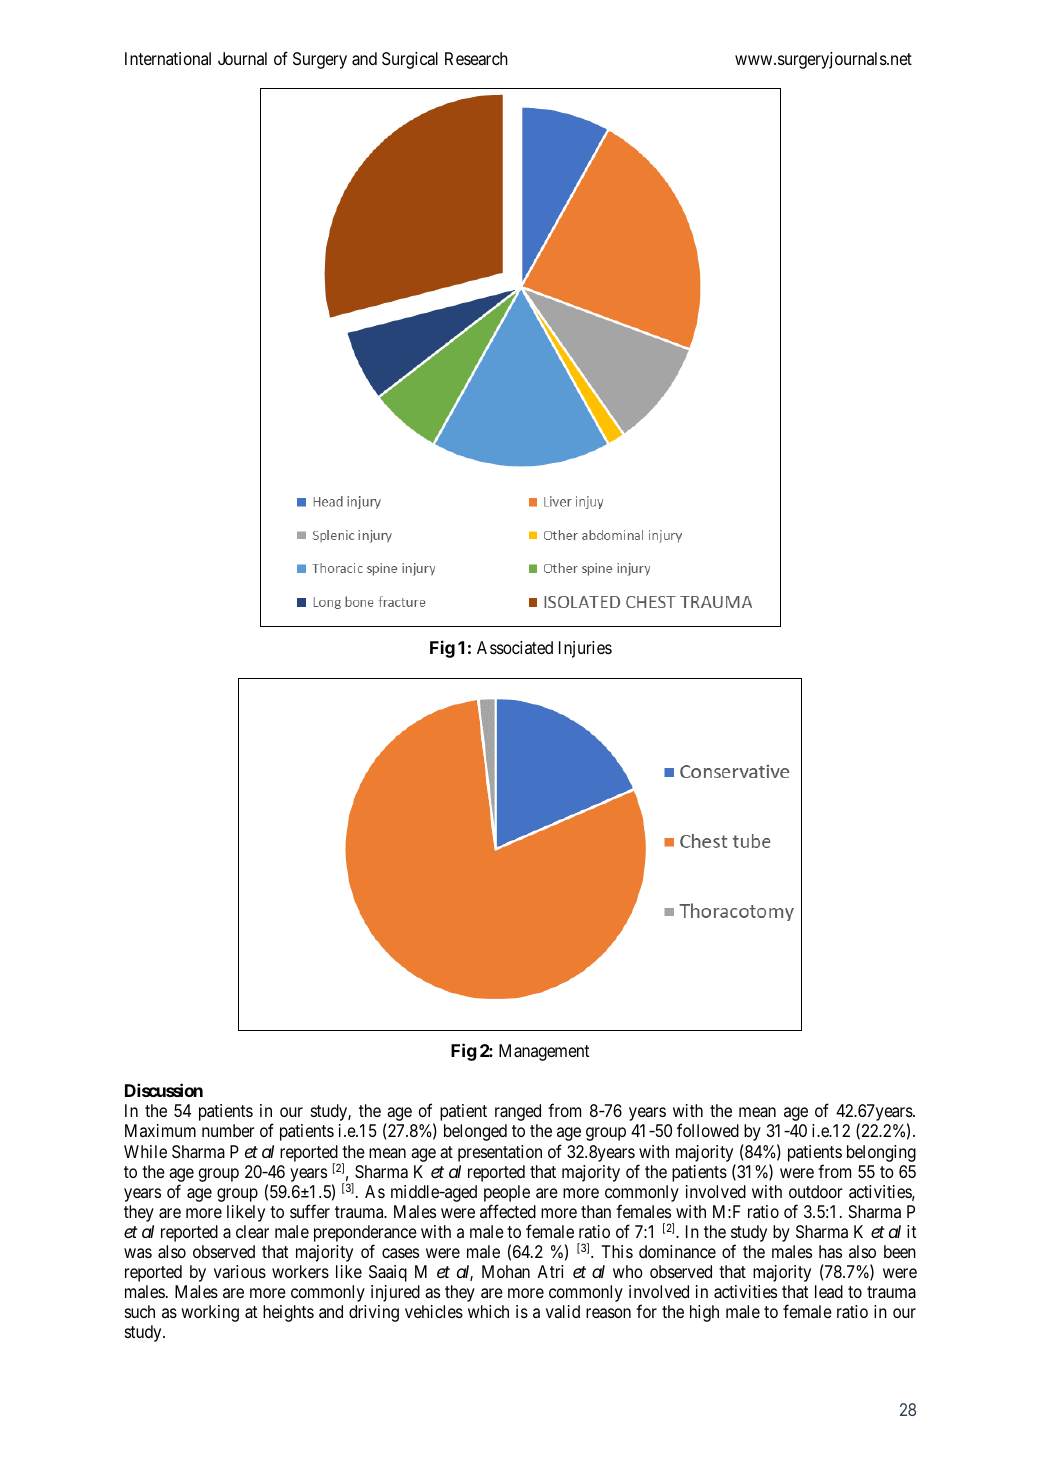 The image size is (1040, 1470). I want to click on Injuries, so click(585, 649).
